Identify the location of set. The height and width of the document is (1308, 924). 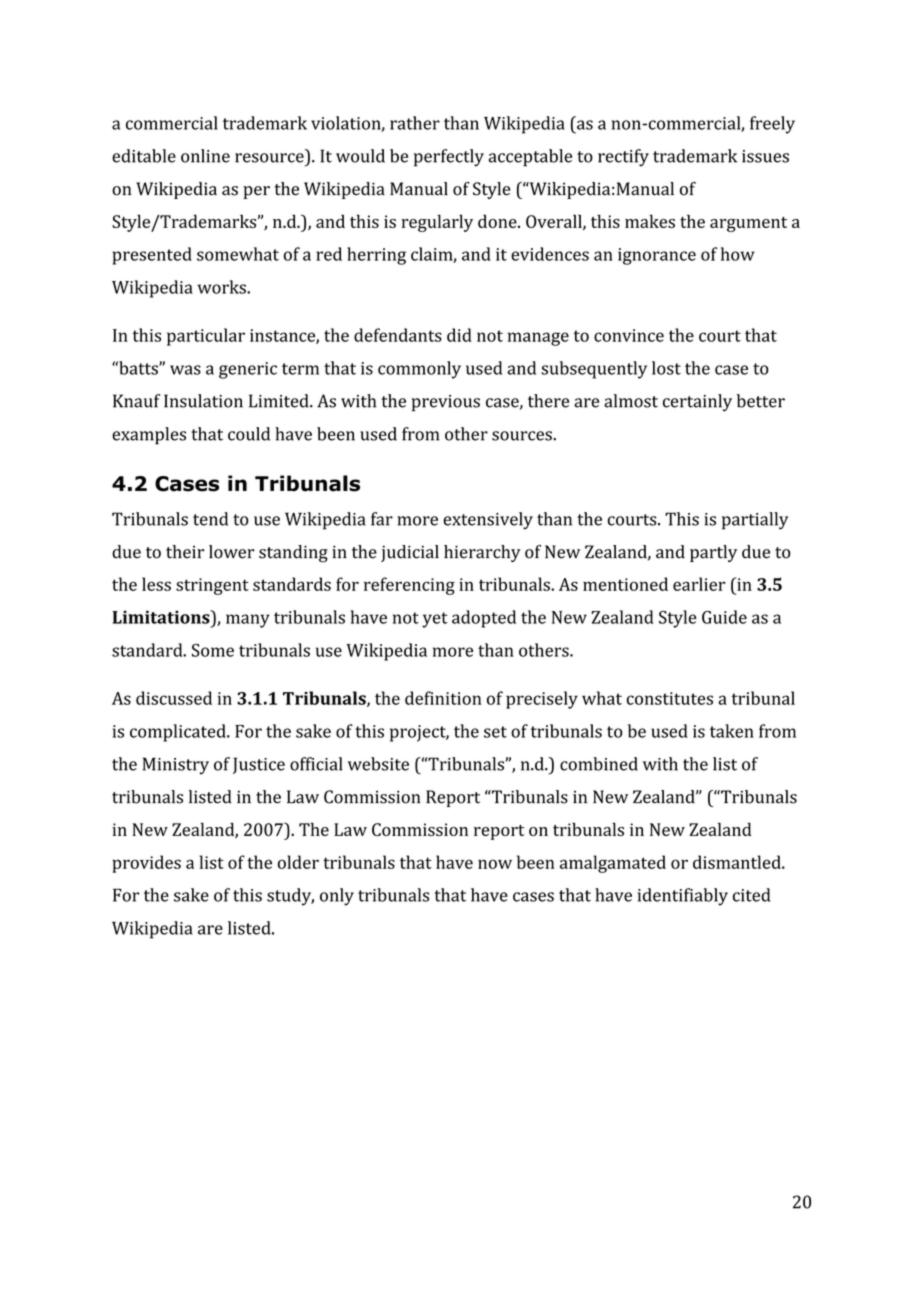
(495, 732).
